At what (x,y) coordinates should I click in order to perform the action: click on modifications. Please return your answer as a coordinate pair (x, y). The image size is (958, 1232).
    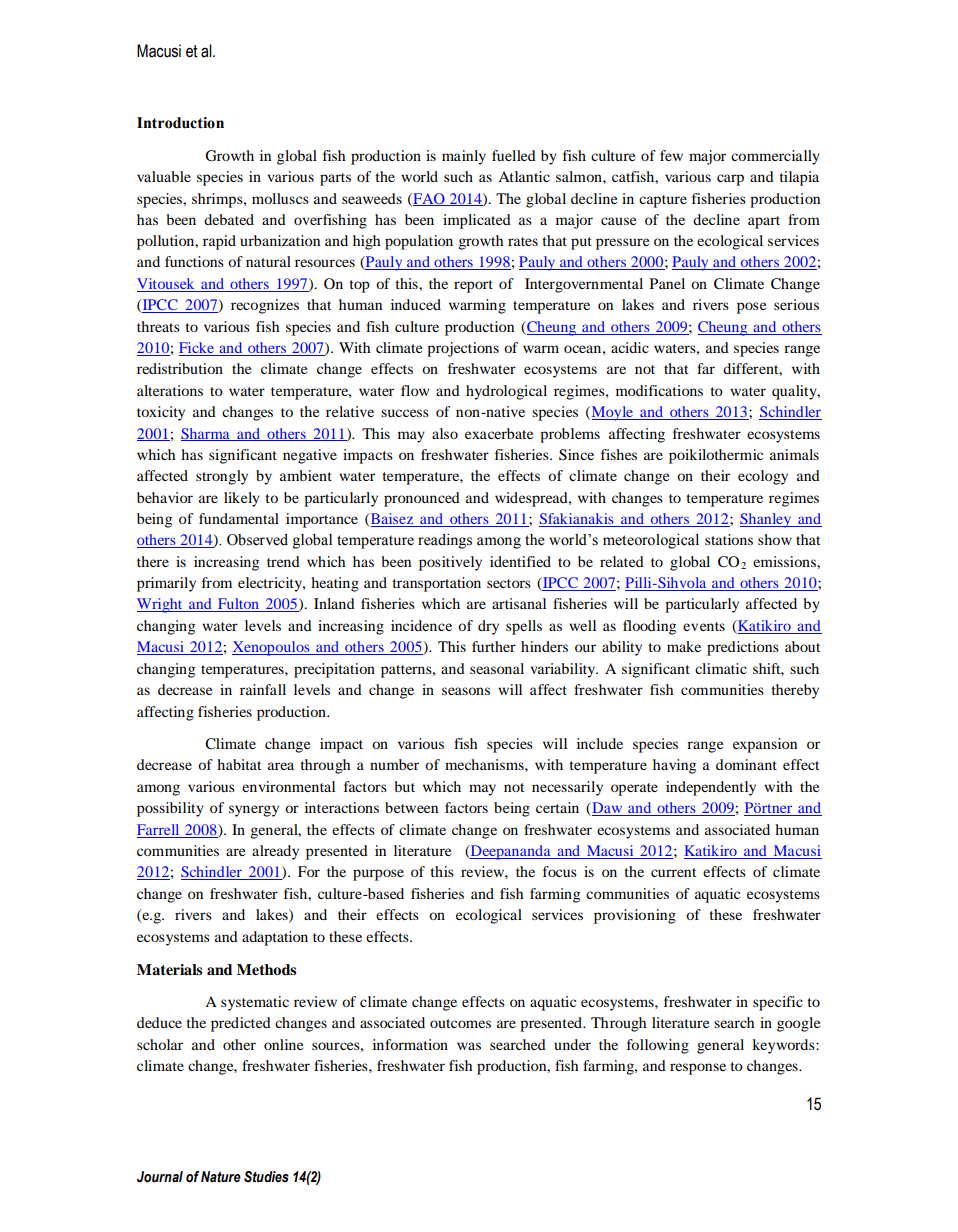
    Looking at the image, I should click on (659, 390).
